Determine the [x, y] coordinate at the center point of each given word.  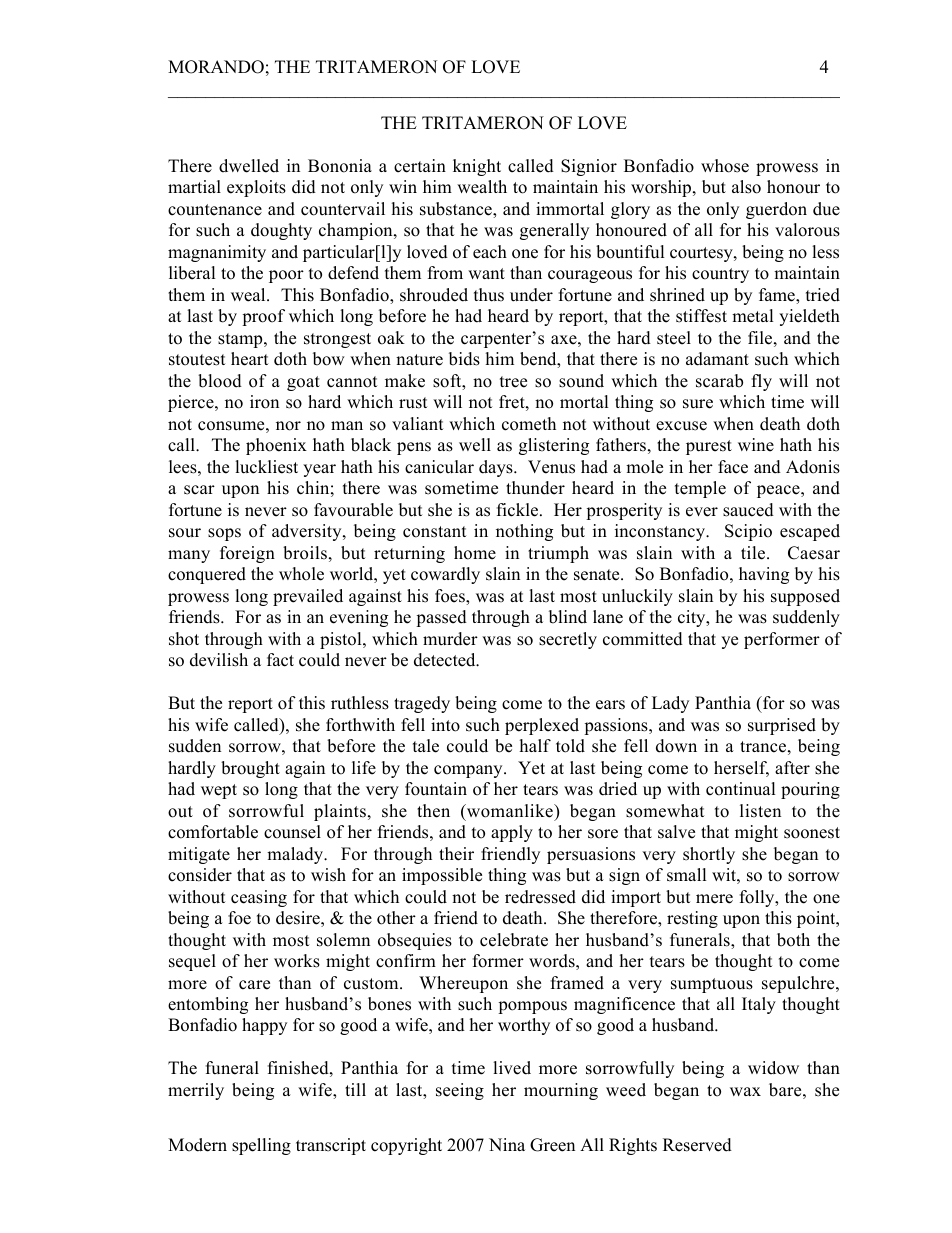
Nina [507, 1144]
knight [477, 167]
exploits [256, 188]
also [746, 187]
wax [745, 1091]
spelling [261, 1146]
